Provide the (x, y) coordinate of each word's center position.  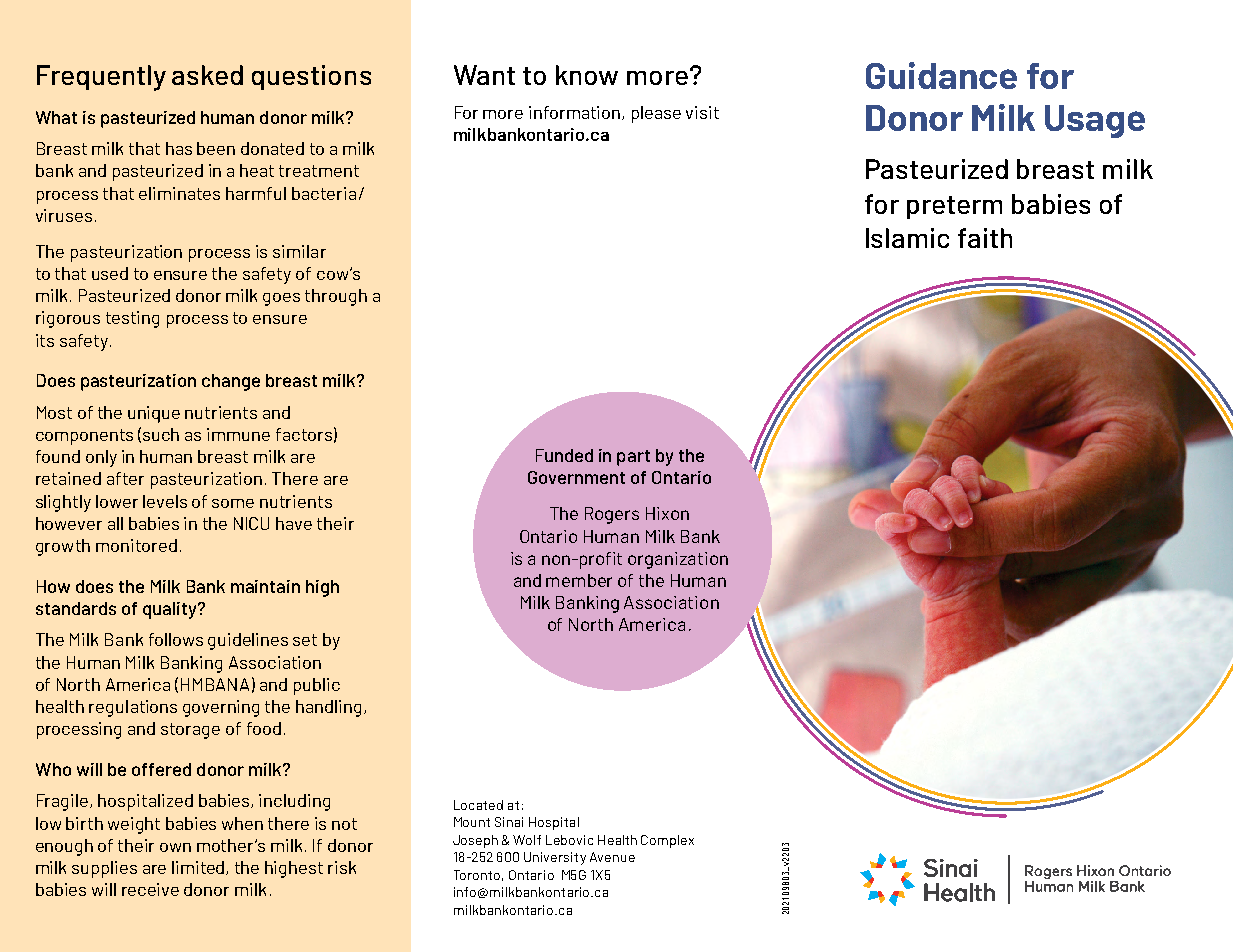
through (336, 297)
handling (328, 708)
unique (154, 414)
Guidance (941, 75)
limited (199, 868)
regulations (133, 708)
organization (678, 560)
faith (985, 238)
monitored (136, 545)
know (587, 75)
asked (207, 75)
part (633, 458)
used (110, 273)
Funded (564, 455)
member (579, 580)
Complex (667, 841)
